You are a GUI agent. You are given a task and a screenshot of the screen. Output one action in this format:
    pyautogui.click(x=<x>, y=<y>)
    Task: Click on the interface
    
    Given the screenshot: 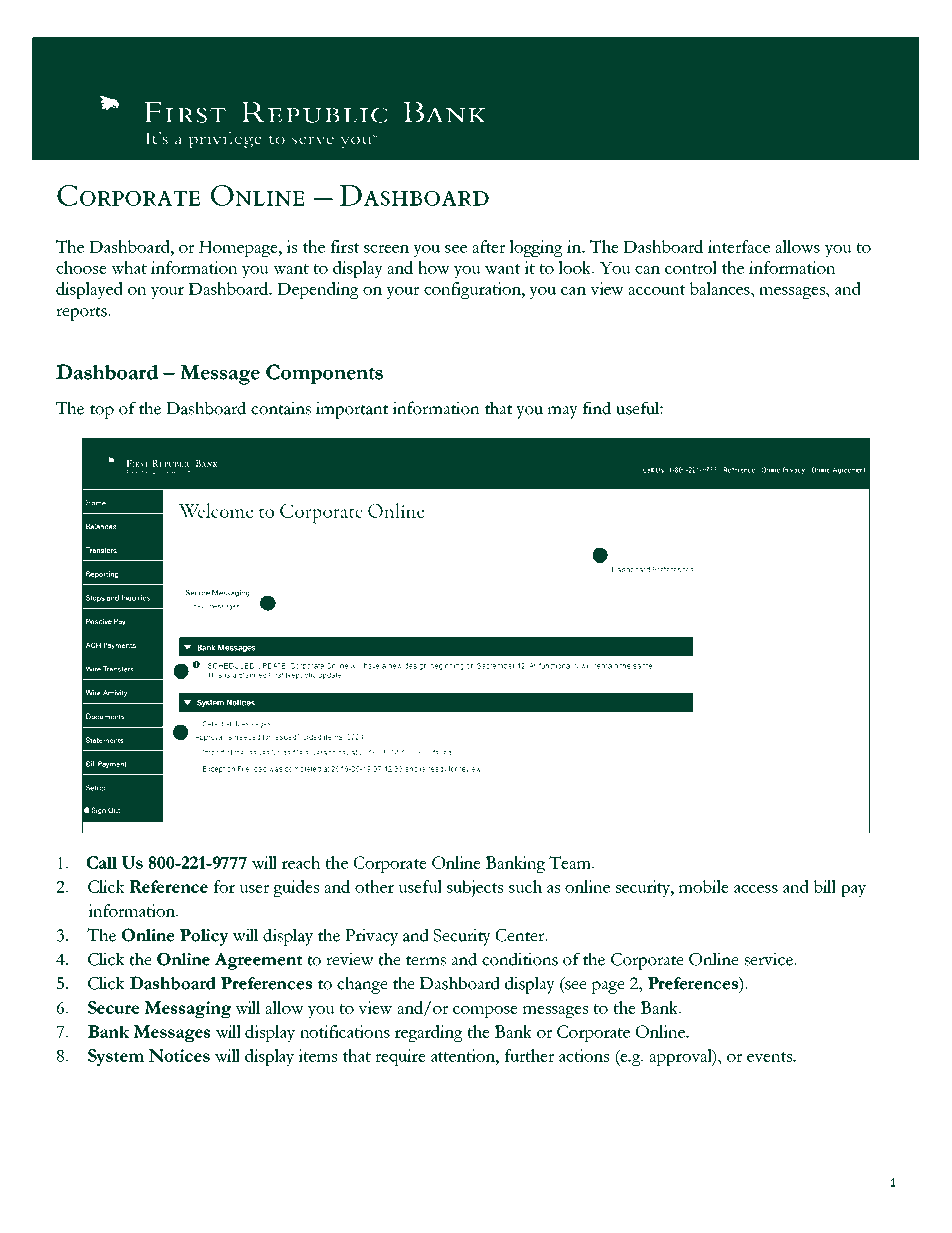 What is the action you would take?
    pyautogui.click(x=739, y=246)
